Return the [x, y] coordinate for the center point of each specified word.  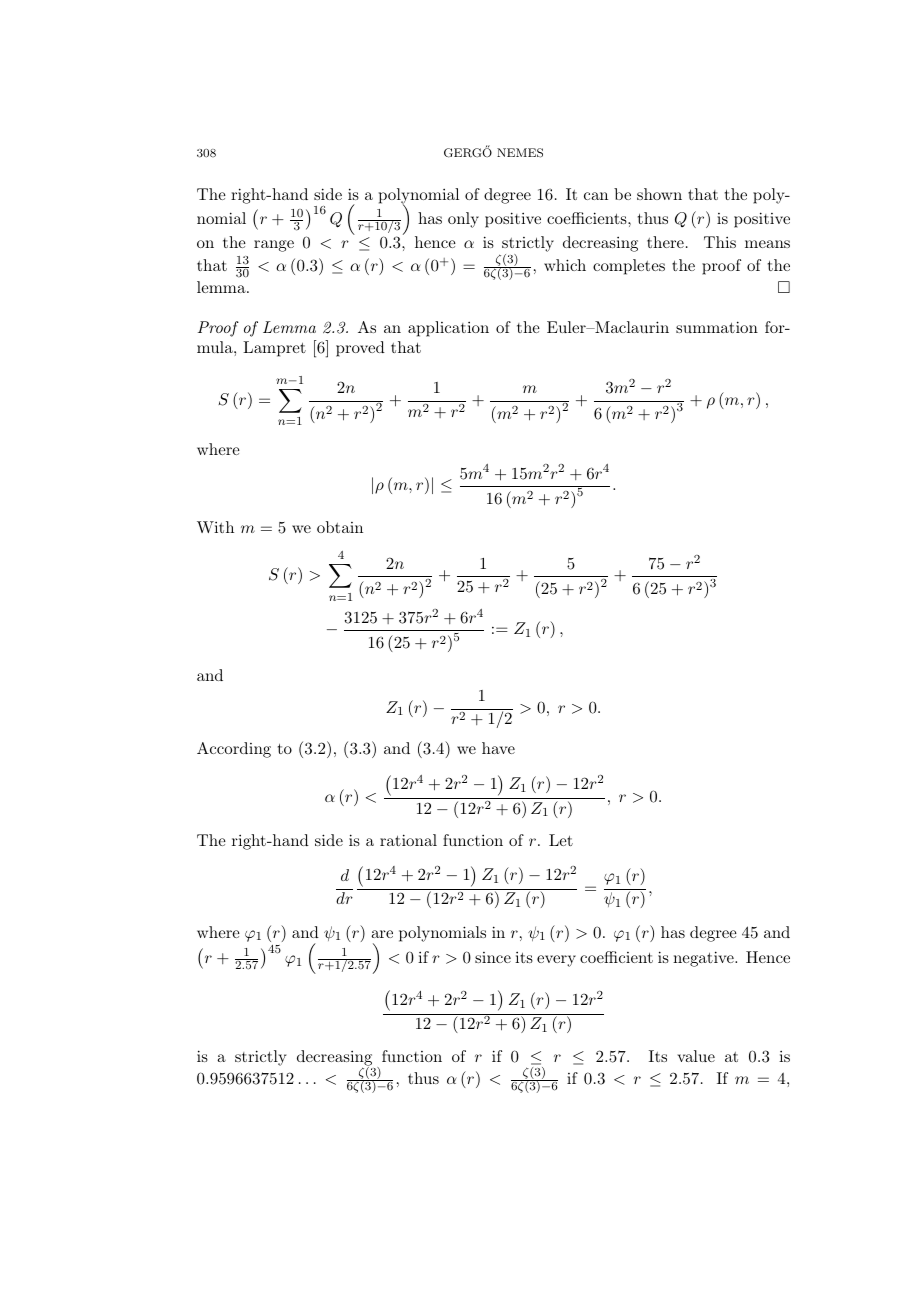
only [463, 220]
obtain [340, 527]
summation [717, 327]
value [696, 1056]
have [498, 748]
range [274, 246]
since [493, 957]
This [720, 242]
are [382, 934]
